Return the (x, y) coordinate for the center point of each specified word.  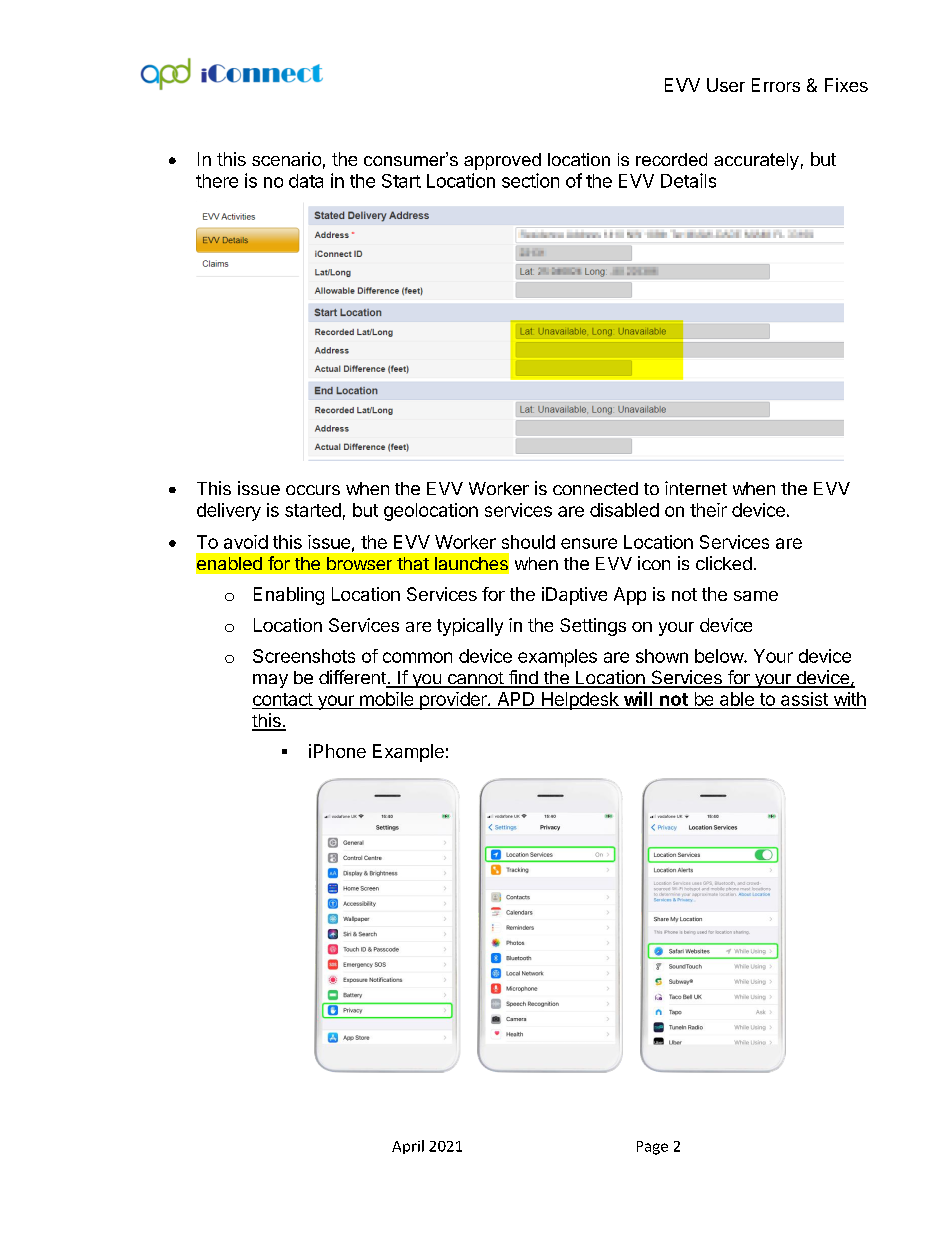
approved (502, 161)
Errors (776, 85)
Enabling (289, 596)
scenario (286, 159)
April (408, 1147)
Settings (593, 627)
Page (652, 1148)
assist (804, 699)
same (756, 596)
